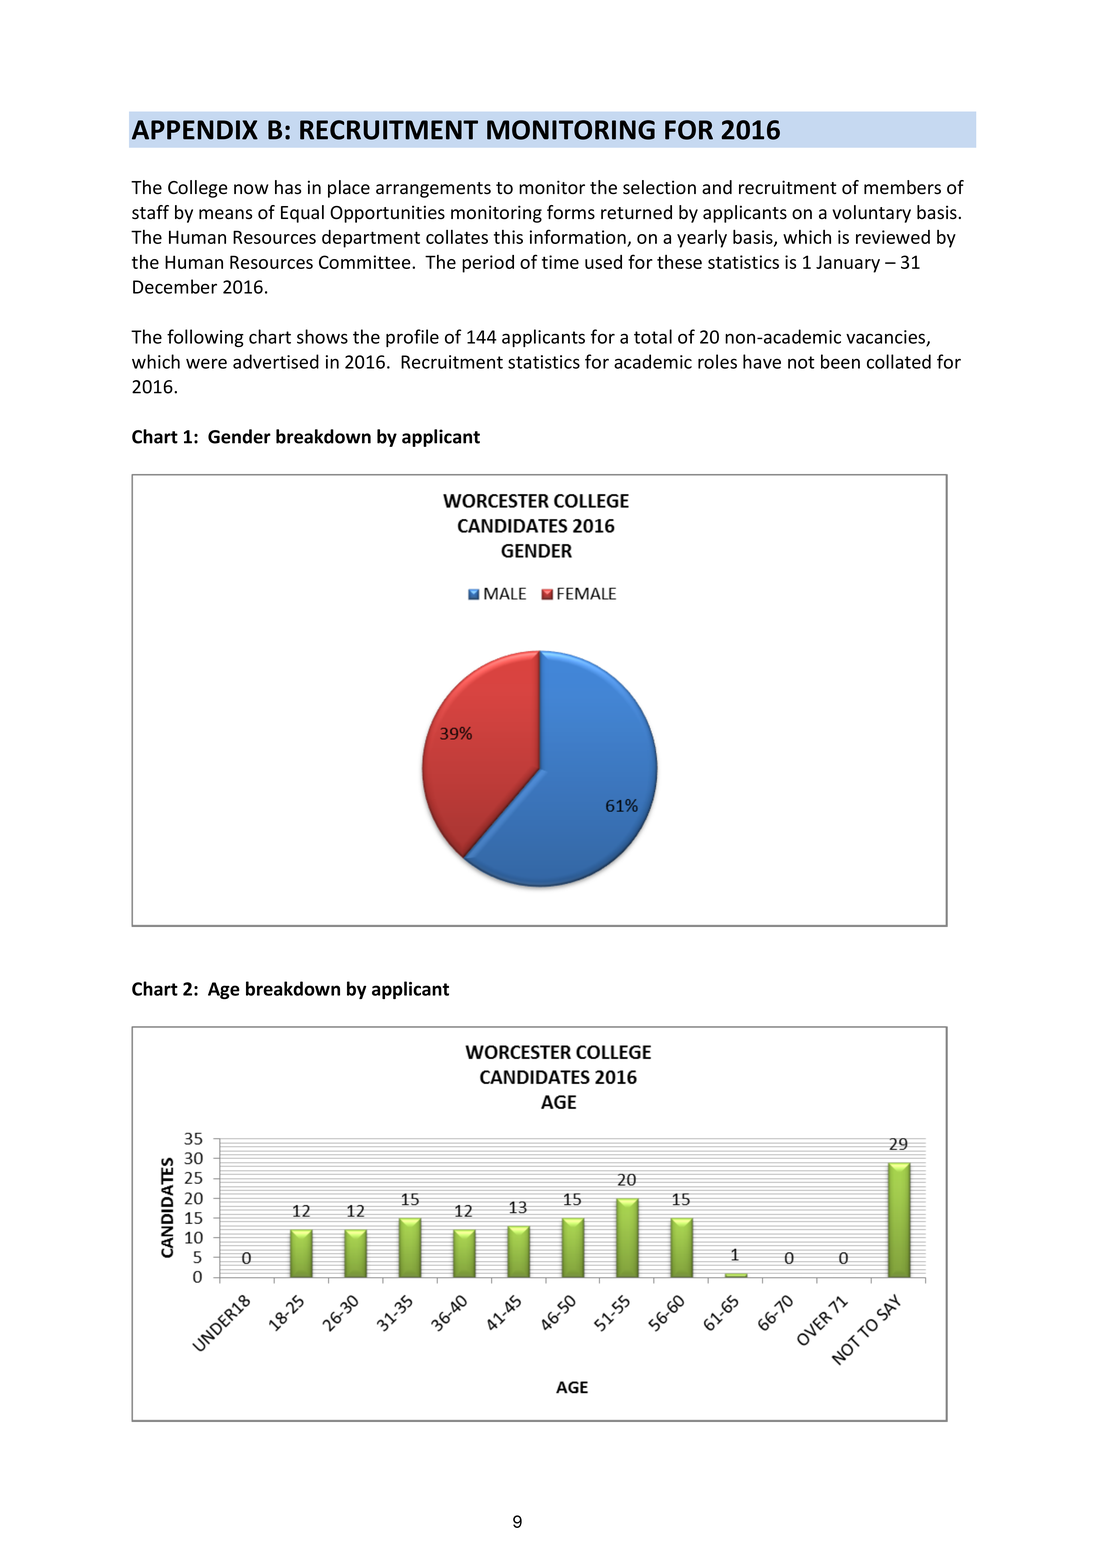  What do you see at coordinates (224, 990) in the screenshot?
I see `Age` at bounding box center [224, 990].
